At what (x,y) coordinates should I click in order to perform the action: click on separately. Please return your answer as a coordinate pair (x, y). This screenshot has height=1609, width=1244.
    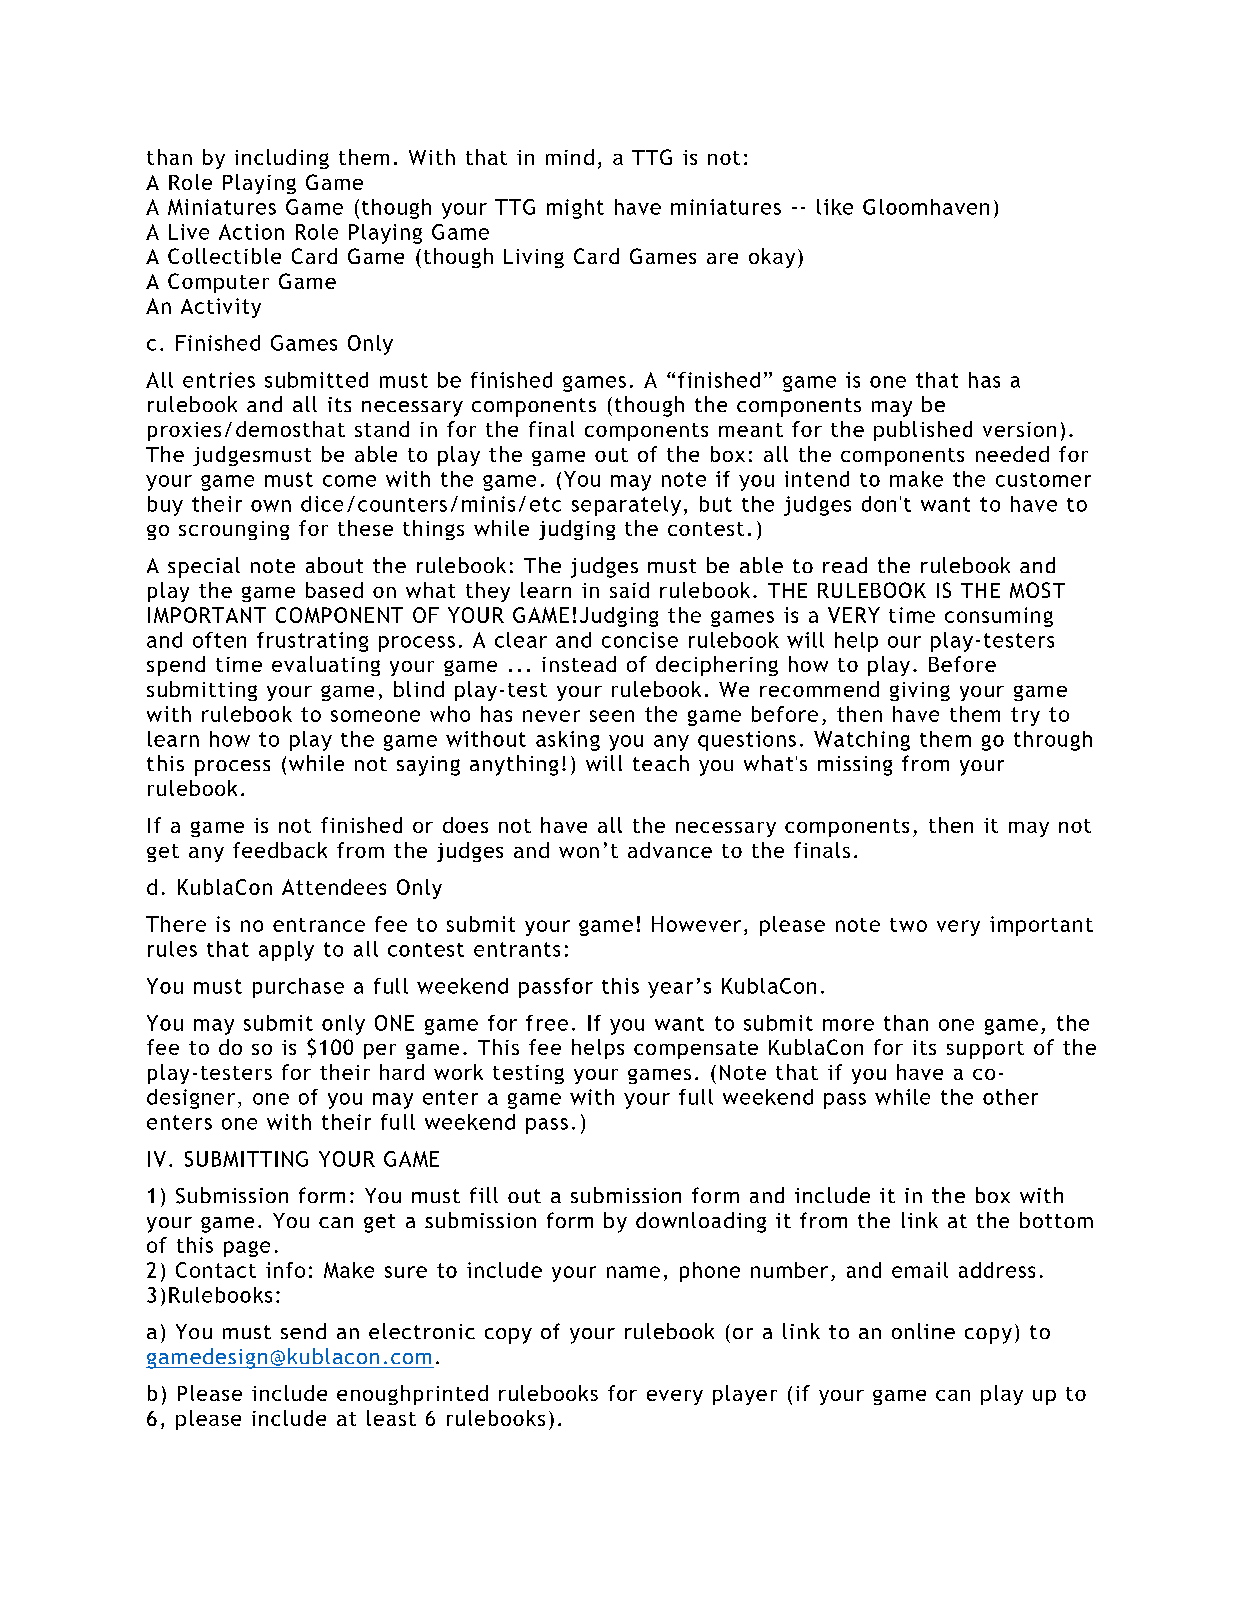
    Looking at the image, I should click on (626, 506).
